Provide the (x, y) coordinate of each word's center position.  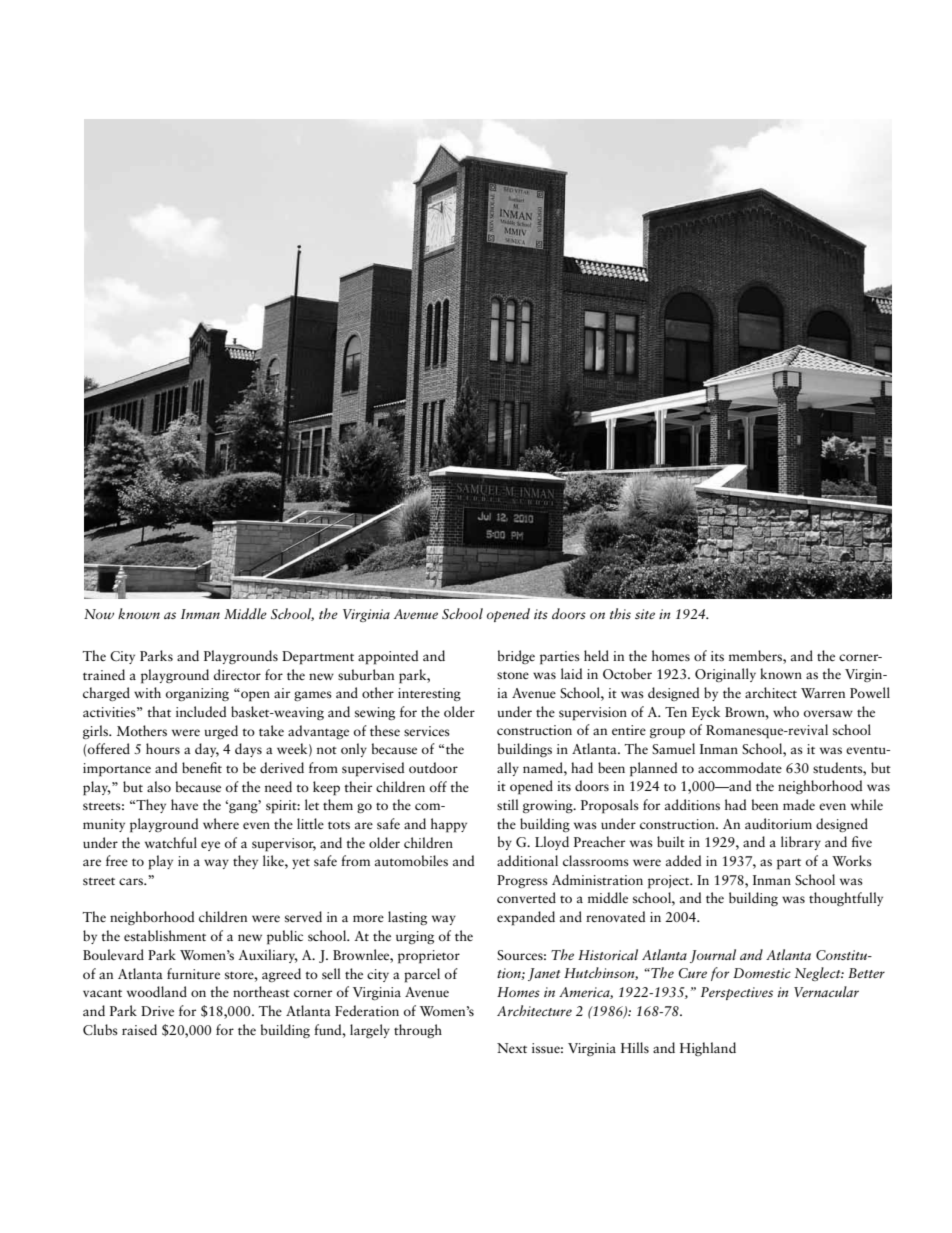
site (645, 614)
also (159, 786)
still (508, 804)
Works (852, 860)
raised (139, 1029)
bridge (516, 657)
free (117, 860)
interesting (429, 694)
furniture (193, 973)
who (786, 711)
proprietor (429, 957)
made (799, 804)
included (201, 711)
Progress (522, 881)
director (237, 674)
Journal (713, 956)
